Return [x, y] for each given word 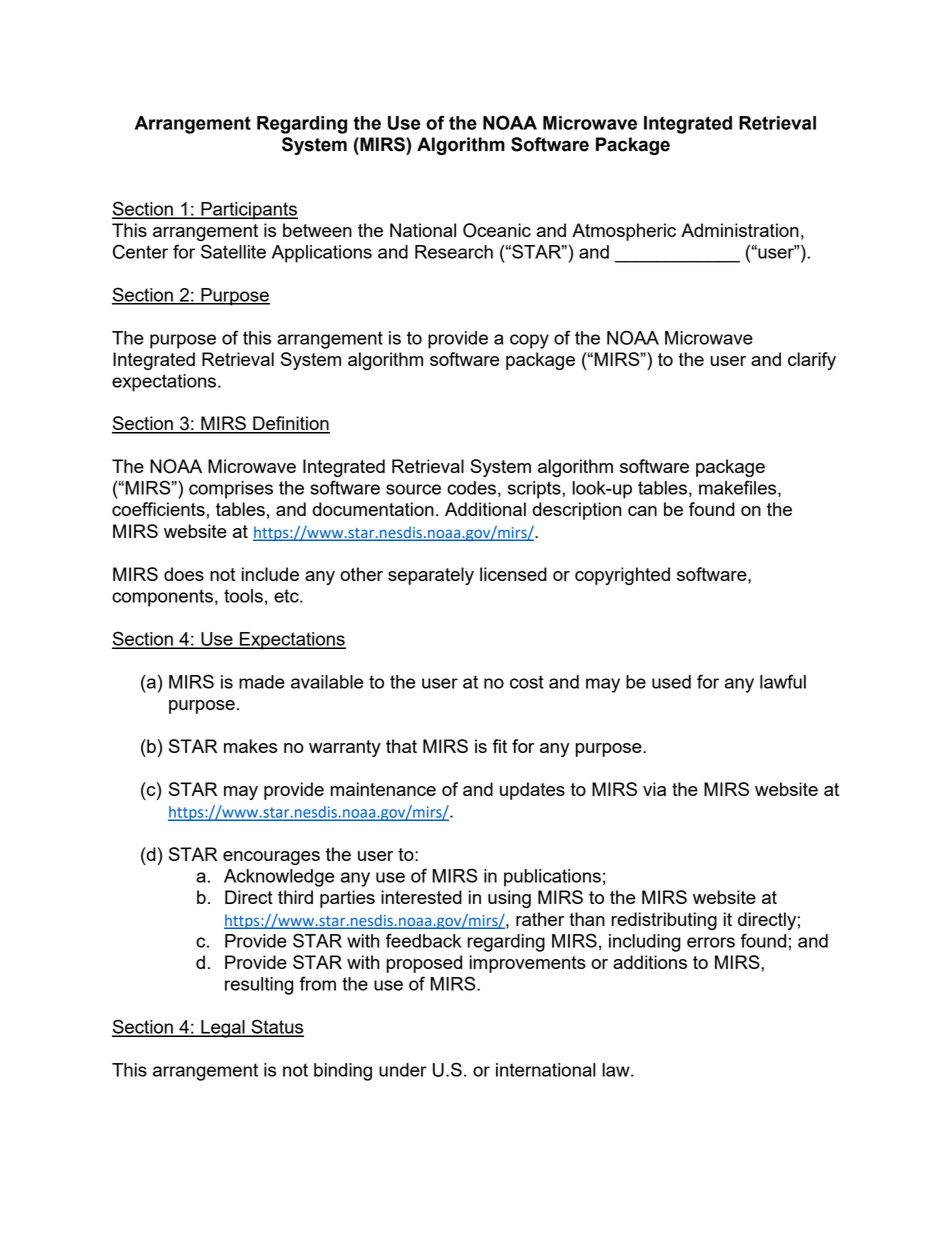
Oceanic [497, 230]
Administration [740, 230]
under [403, 1070]
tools [243, 596]
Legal [223, 1029]
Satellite [233, 251]
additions [650, 962]
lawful [783, 681]
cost [527, 682]
